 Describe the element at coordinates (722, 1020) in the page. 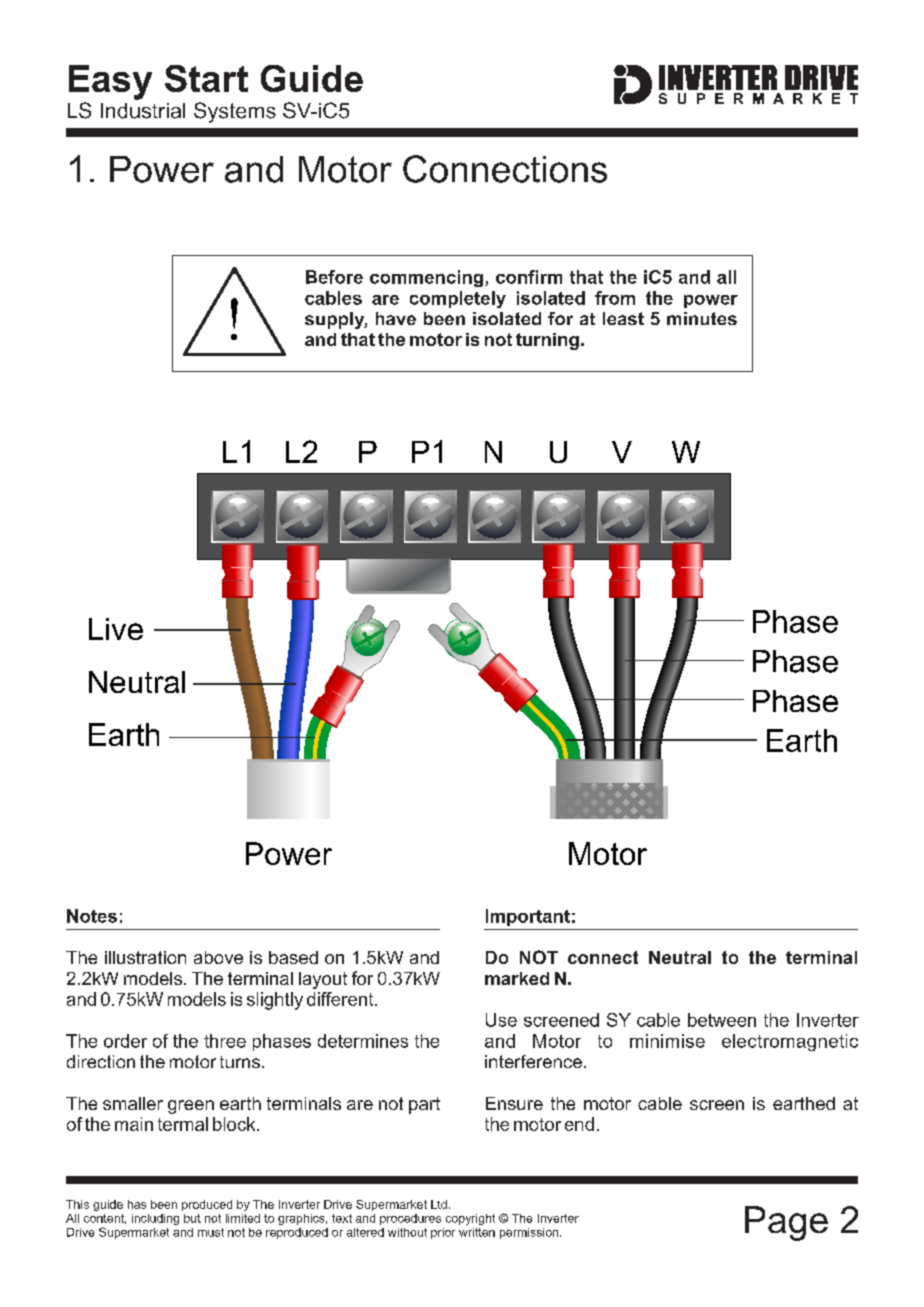

I see `between` at that location.
